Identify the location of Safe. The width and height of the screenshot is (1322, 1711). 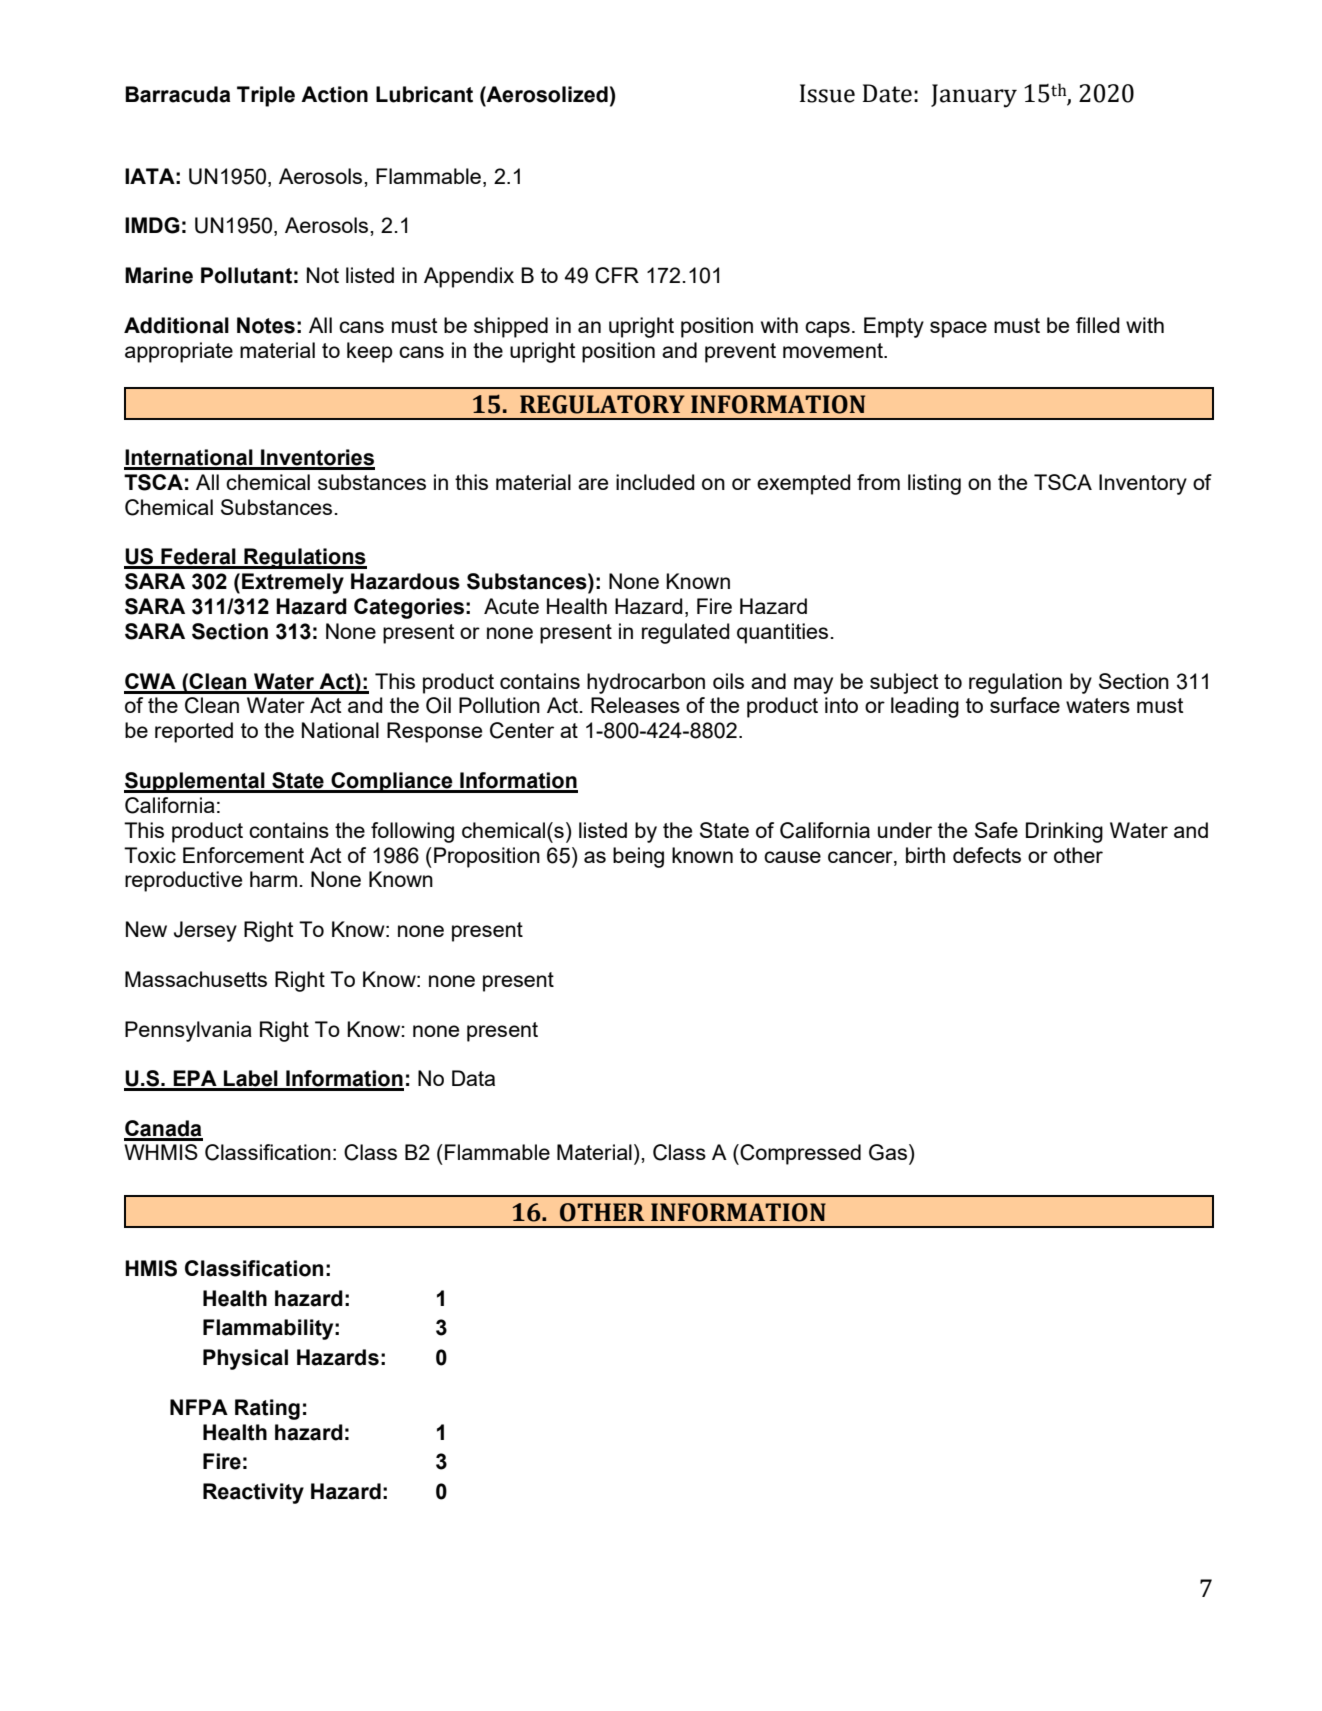
(996, 830).
